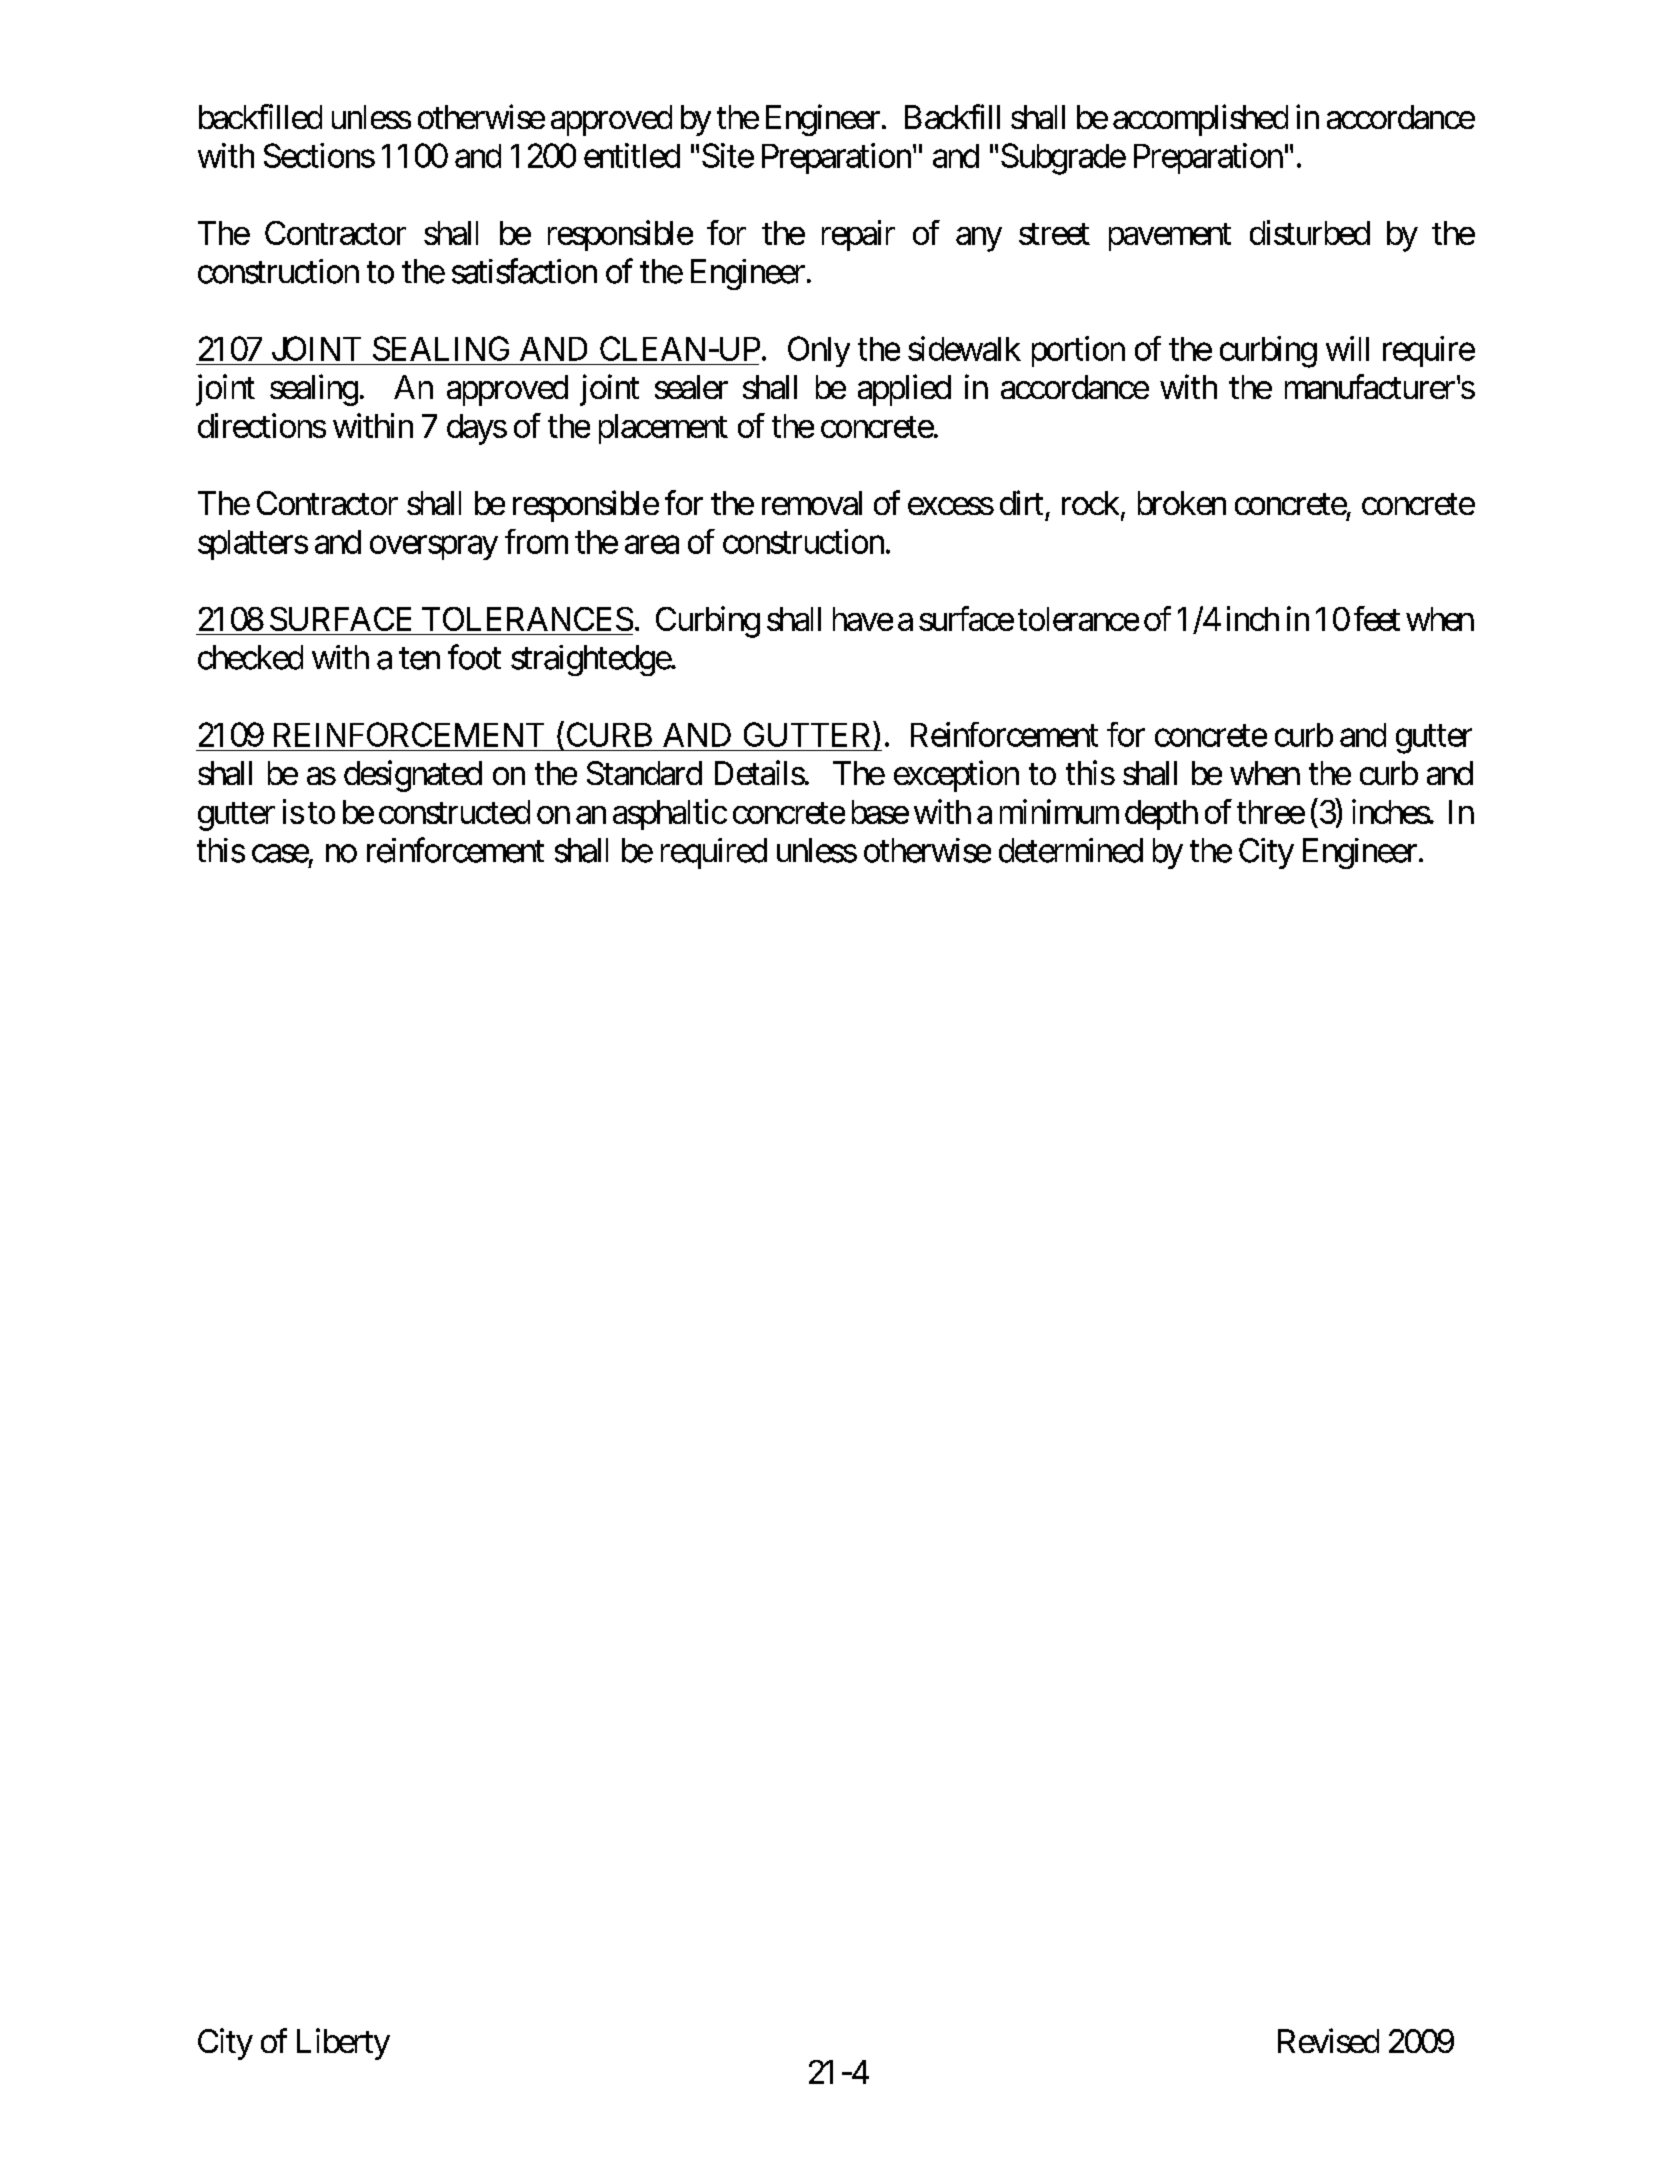 The image size is (1668, 2159). What do you see at coordinates (434, 548) in the document?
I see `overspray` at bounding box center [434, 548].
